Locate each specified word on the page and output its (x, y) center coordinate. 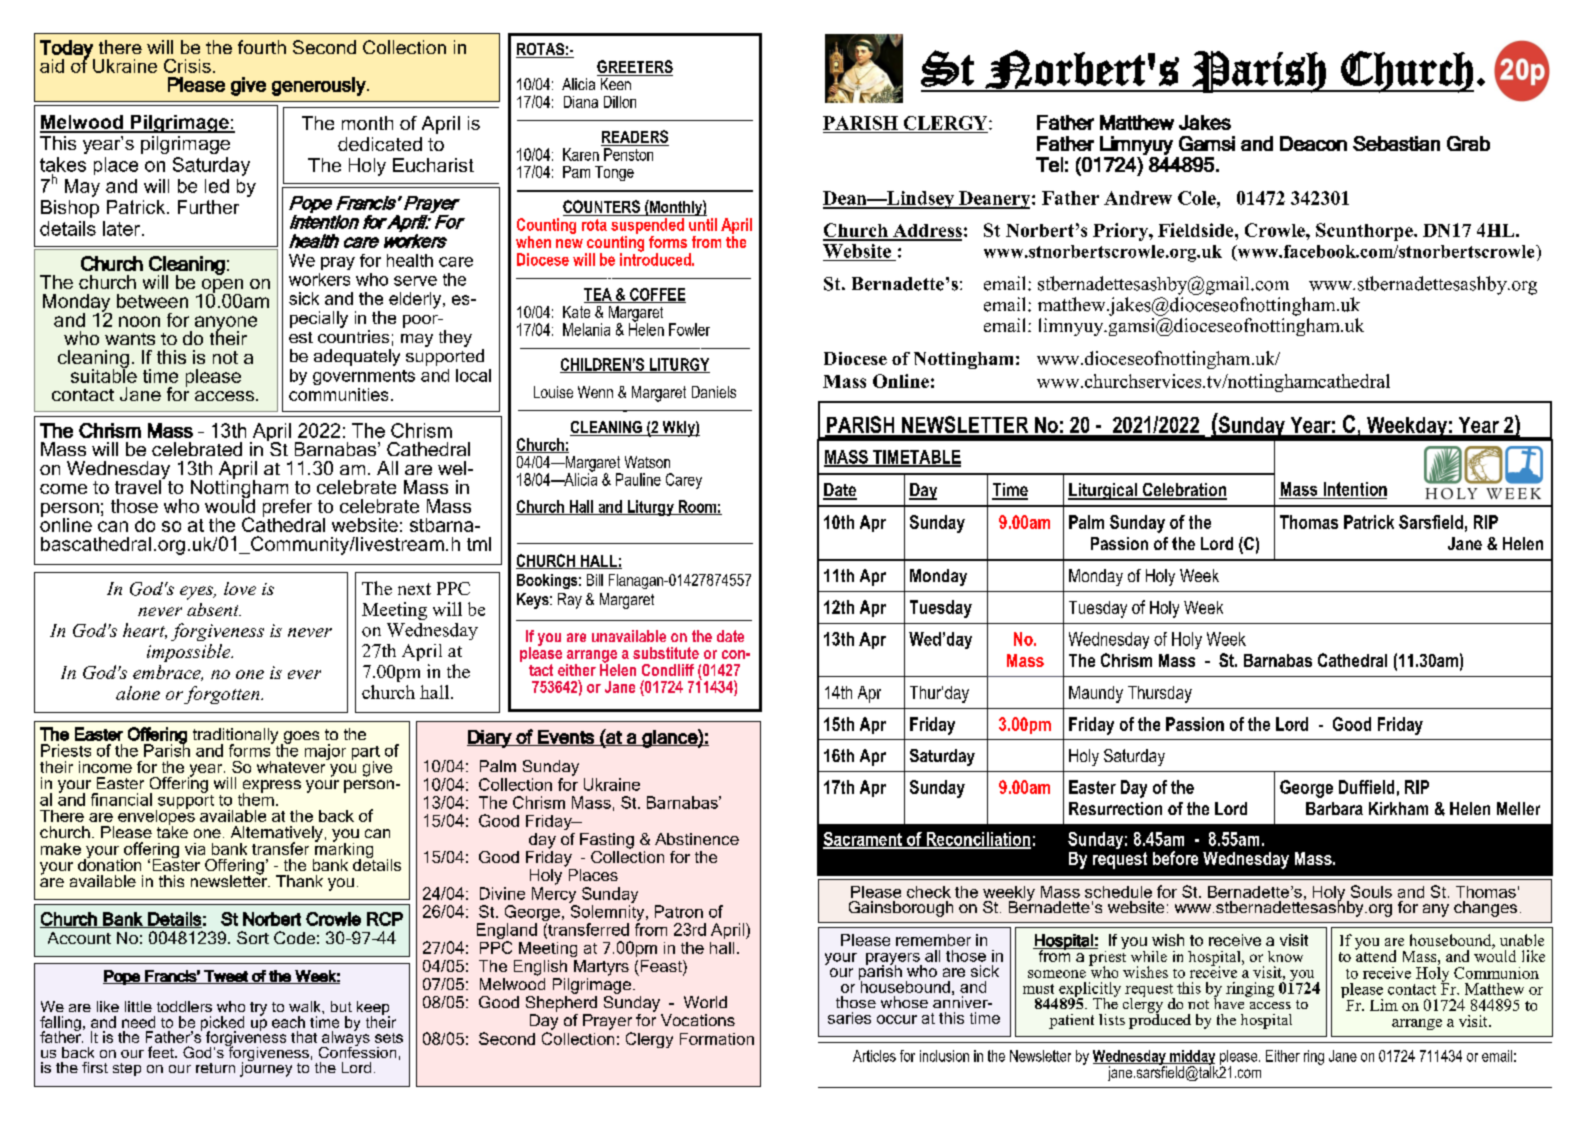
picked (222, 1024)
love (240, 588)
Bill (595, 580)
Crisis (187, 66)
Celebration (1183, 491)
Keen (616, 84)
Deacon (1313, 143)
